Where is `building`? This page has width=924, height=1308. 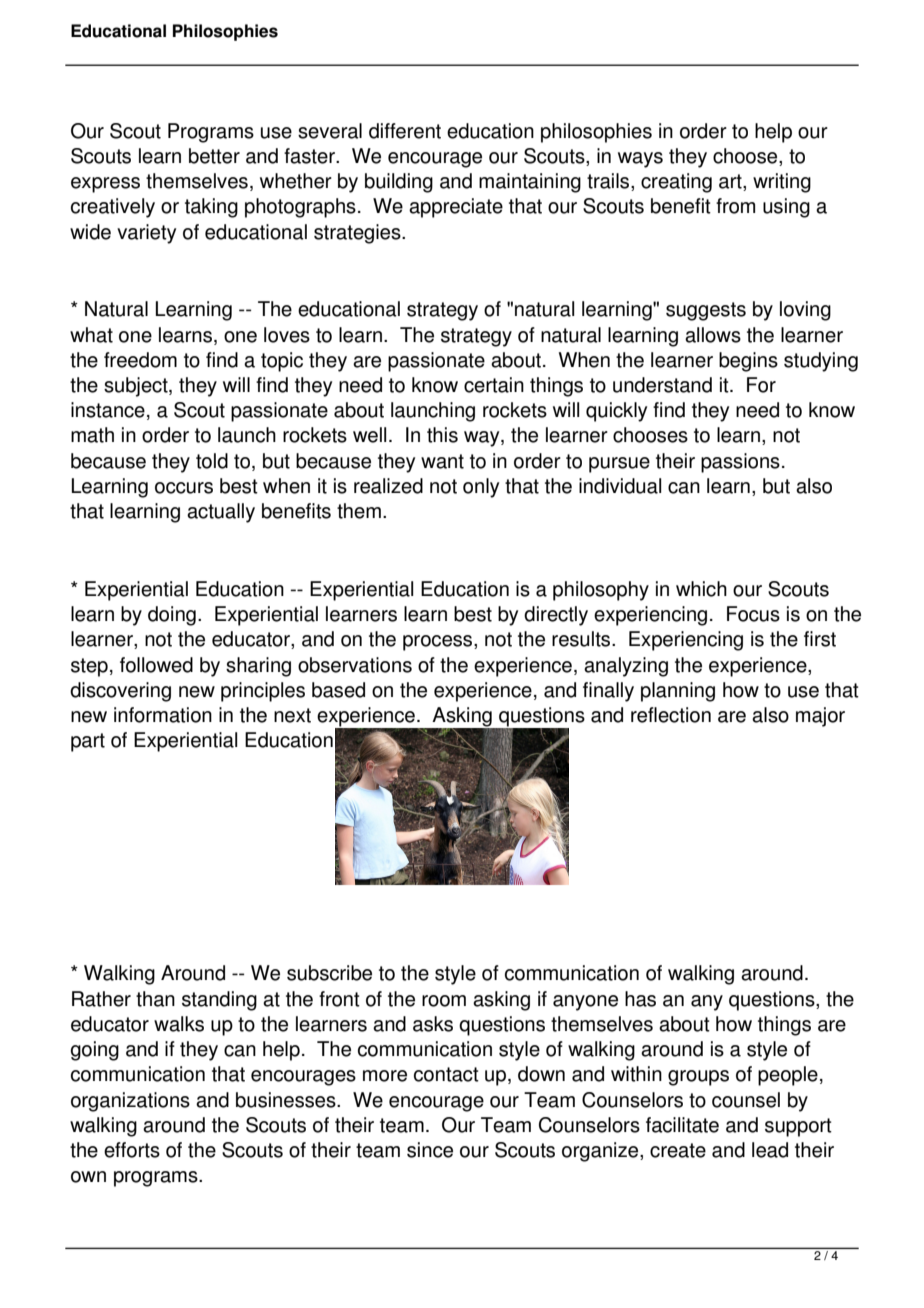
building is located at coordinates (399, 183).
